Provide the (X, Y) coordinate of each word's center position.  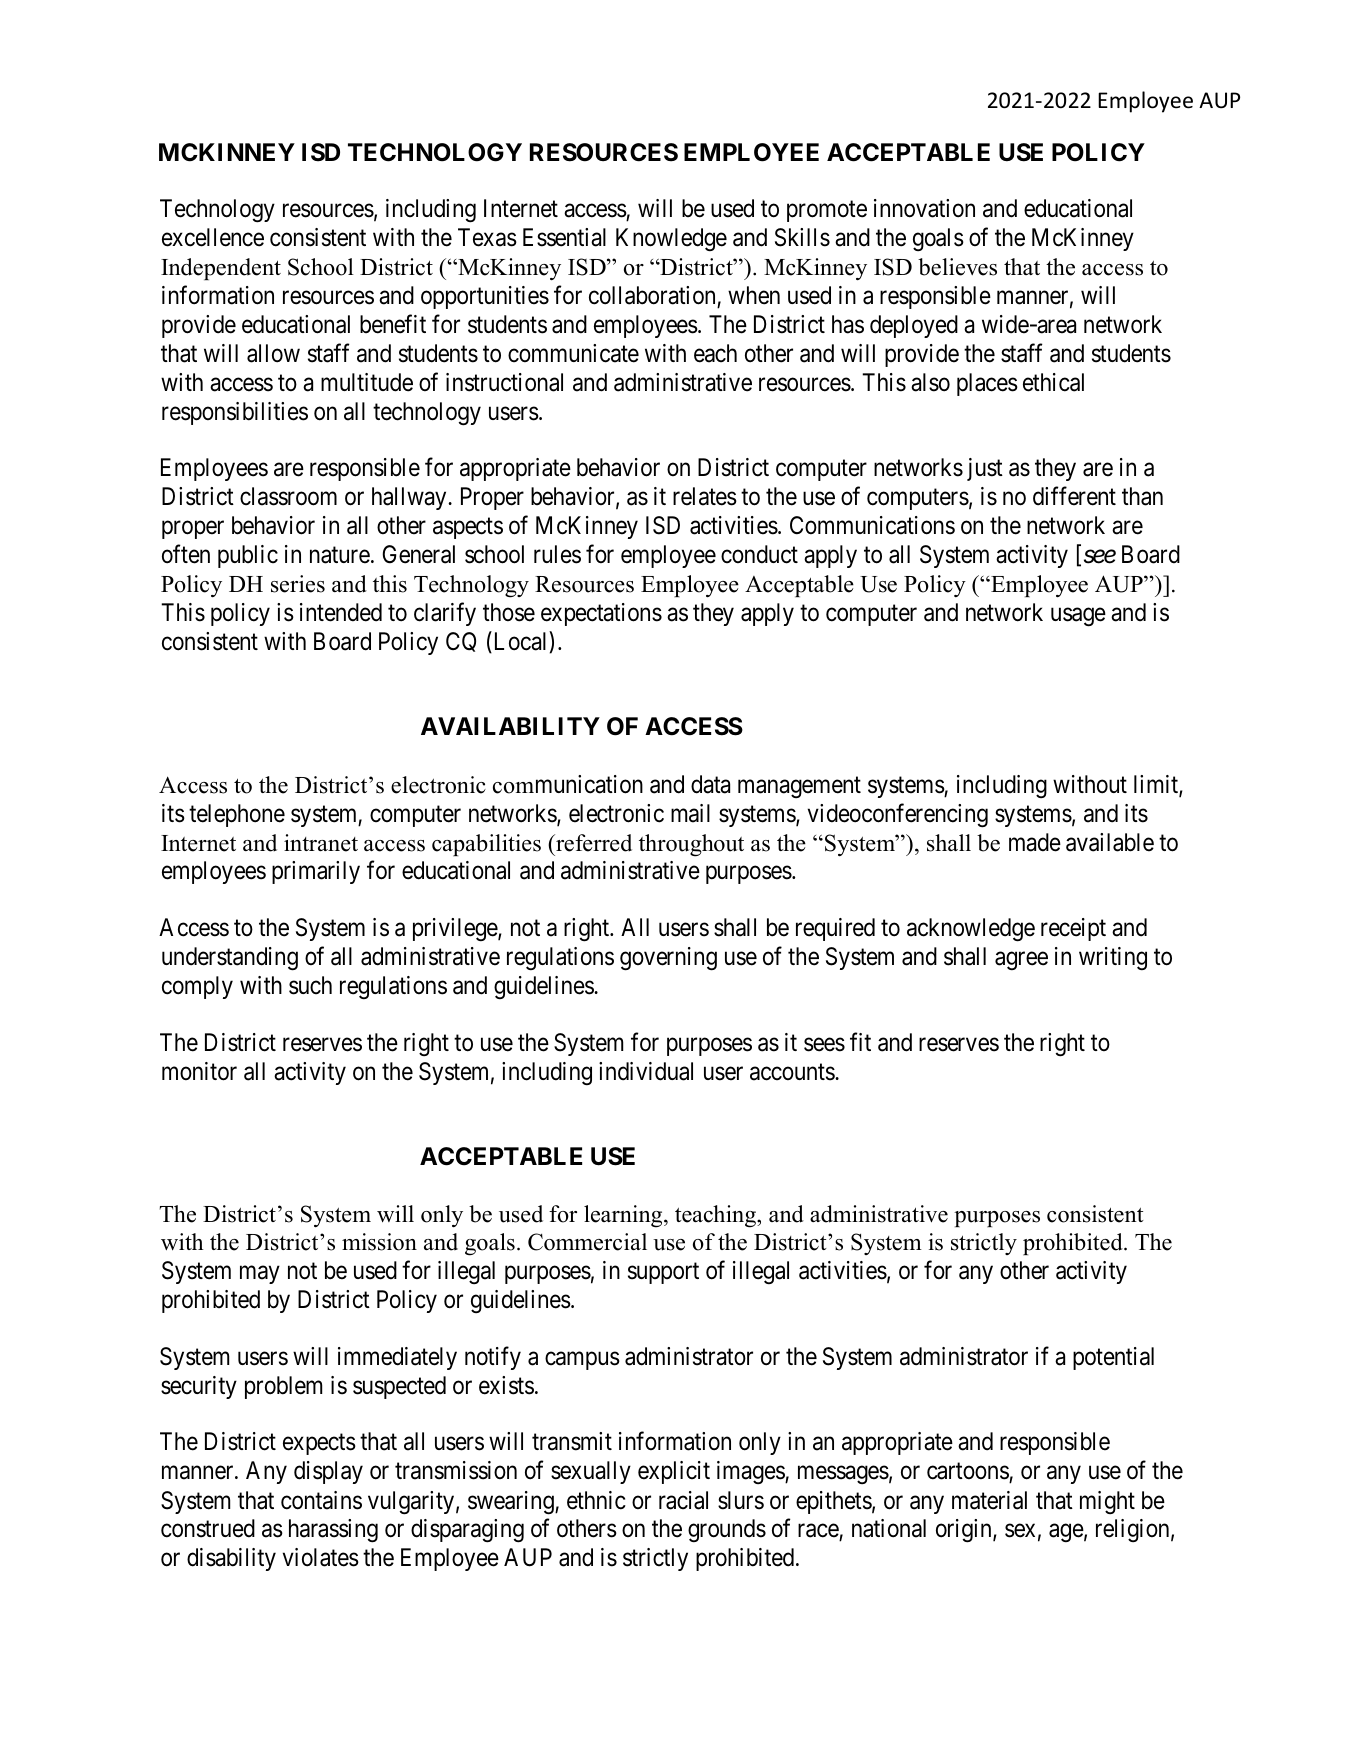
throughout (691, 845)
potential (1113, 1358)
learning (624, 1216)
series (298, 584)
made (1035, 842)
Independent (221, 269)
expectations (601, 614)
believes (957, 267)
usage (1078, 617)
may (260, 1275)
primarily (316, 872)
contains (321, 1500)
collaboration (652, 295)
